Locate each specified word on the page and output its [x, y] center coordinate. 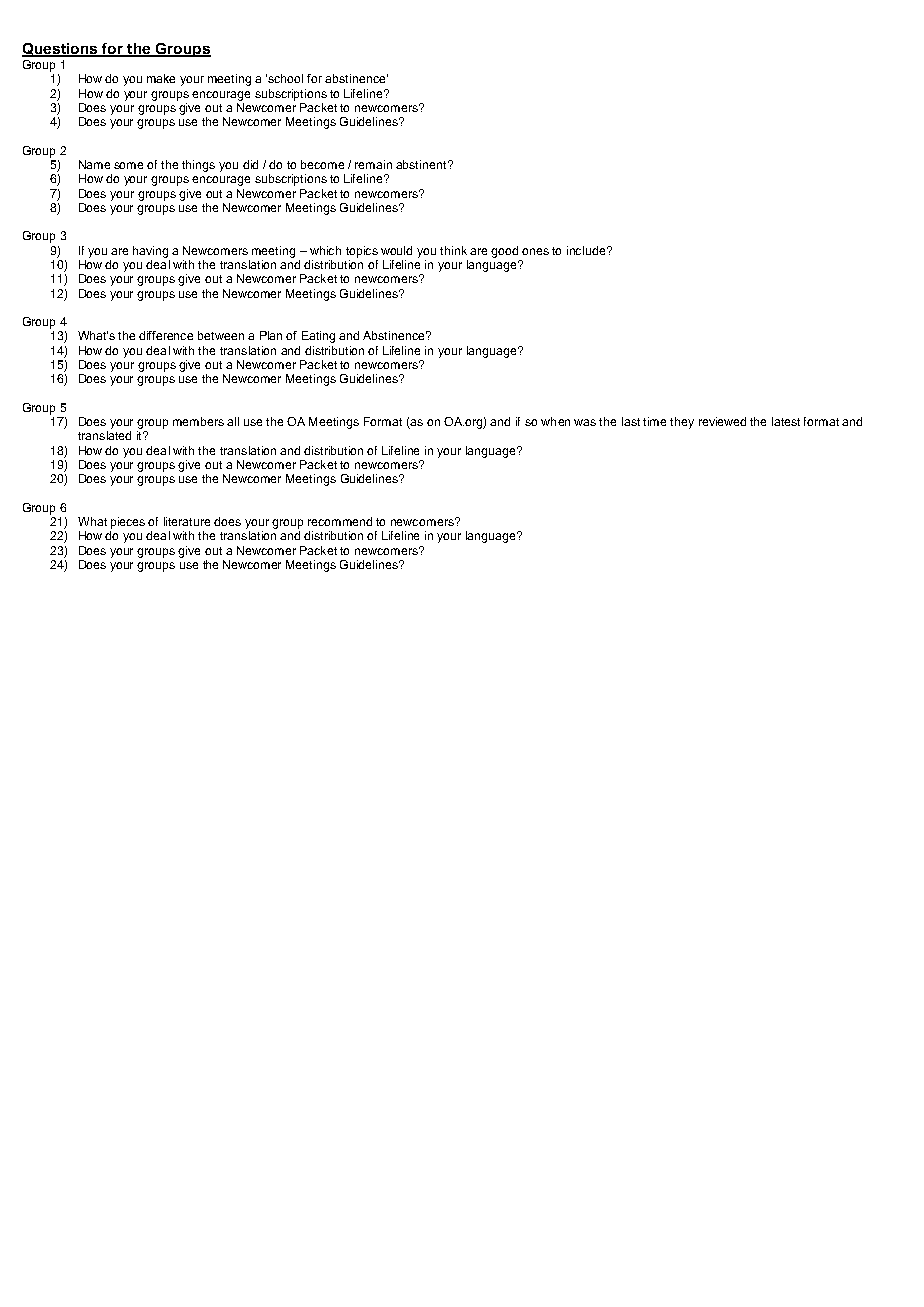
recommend [340, 521]
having [150, 252]
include [587, 250]
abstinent [422, 164]
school [285, 78]
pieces [128, 523]
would [396, 250]
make [161, 78]
